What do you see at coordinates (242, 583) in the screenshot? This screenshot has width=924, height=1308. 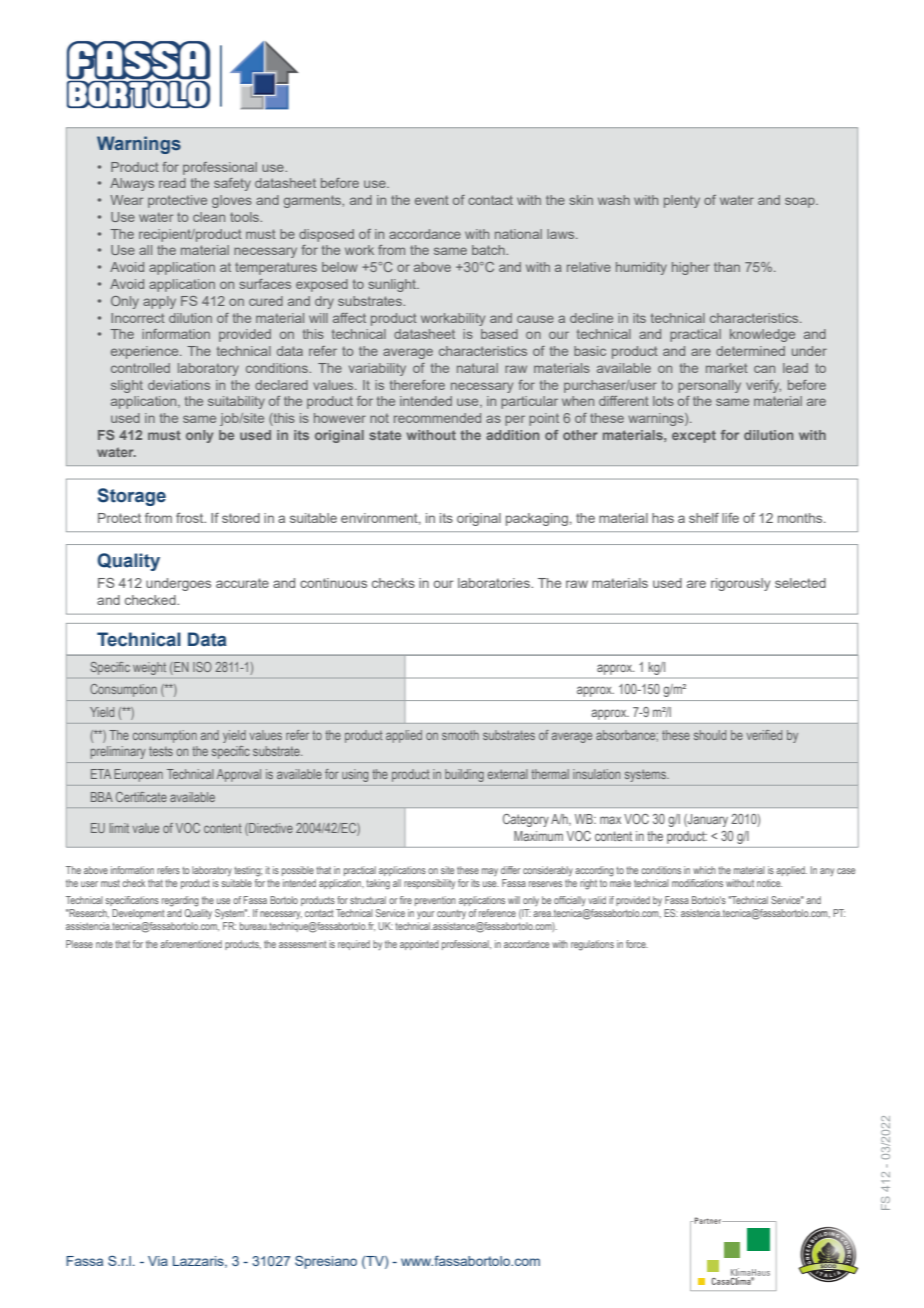 I see `accurate` at bounding box center [242, 583].
